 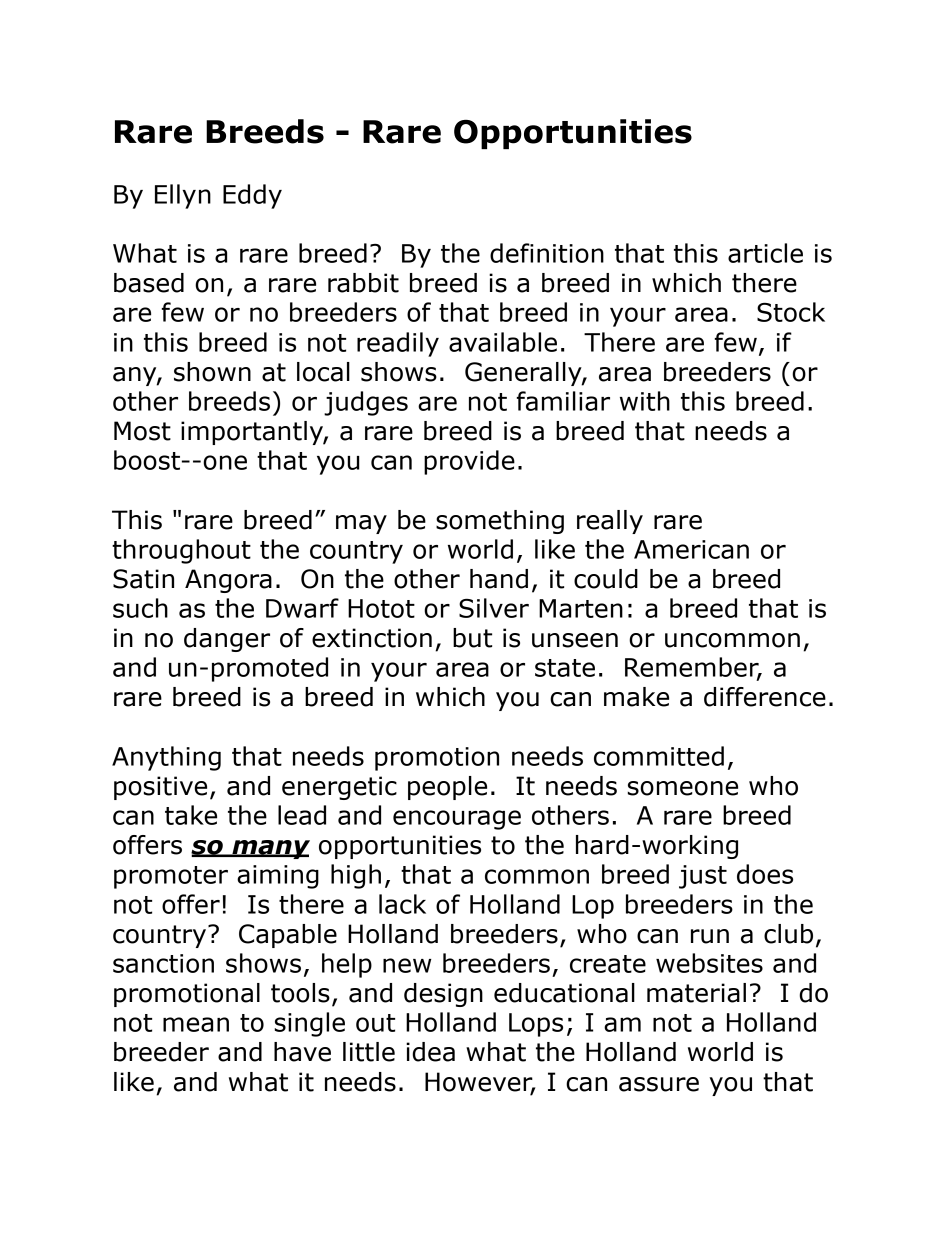 I want to click on definition, so click(x=547, y=253).
